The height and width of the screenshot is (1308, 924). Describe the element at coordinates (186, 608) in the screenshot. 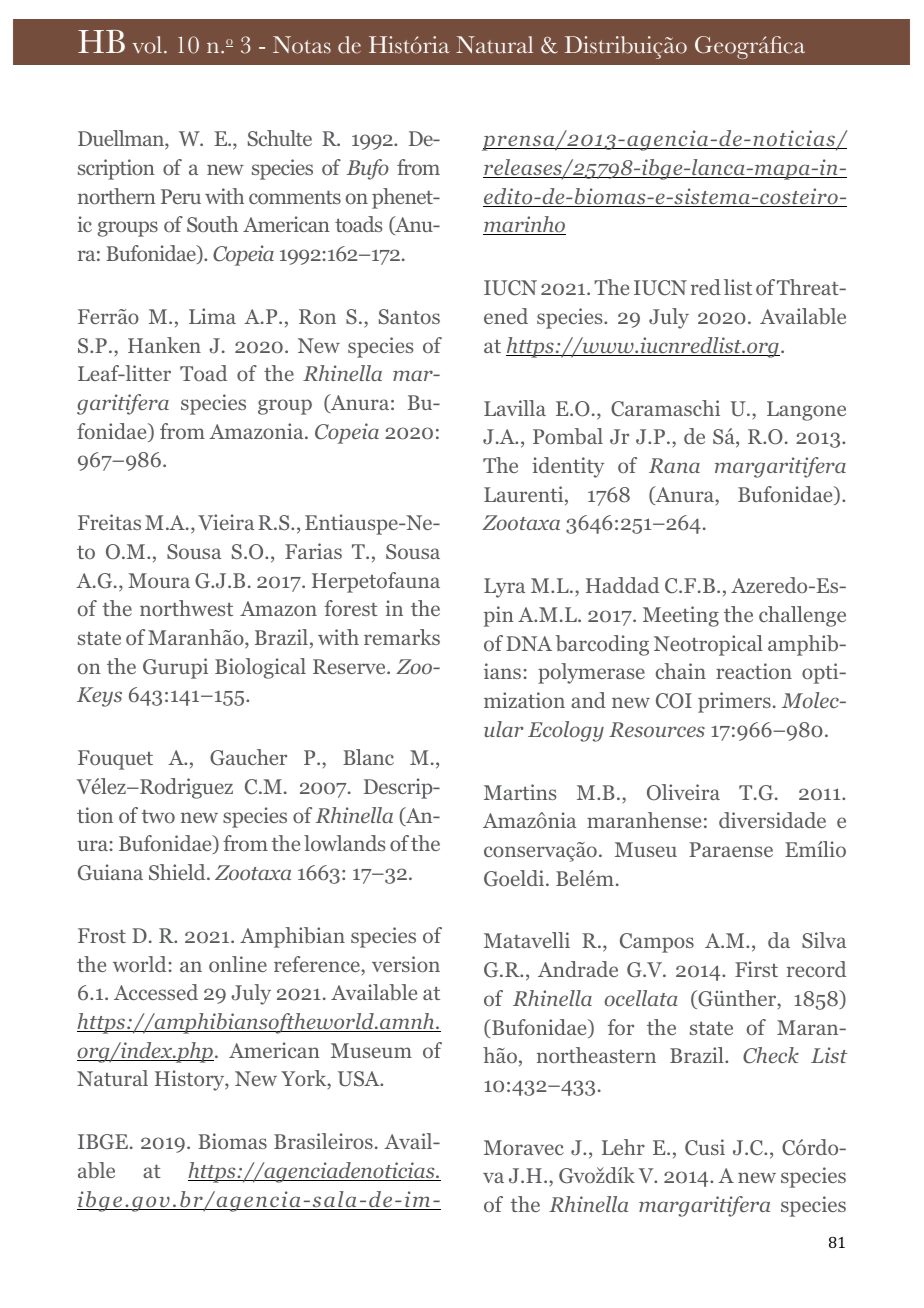

I see `northwest` at that location.
